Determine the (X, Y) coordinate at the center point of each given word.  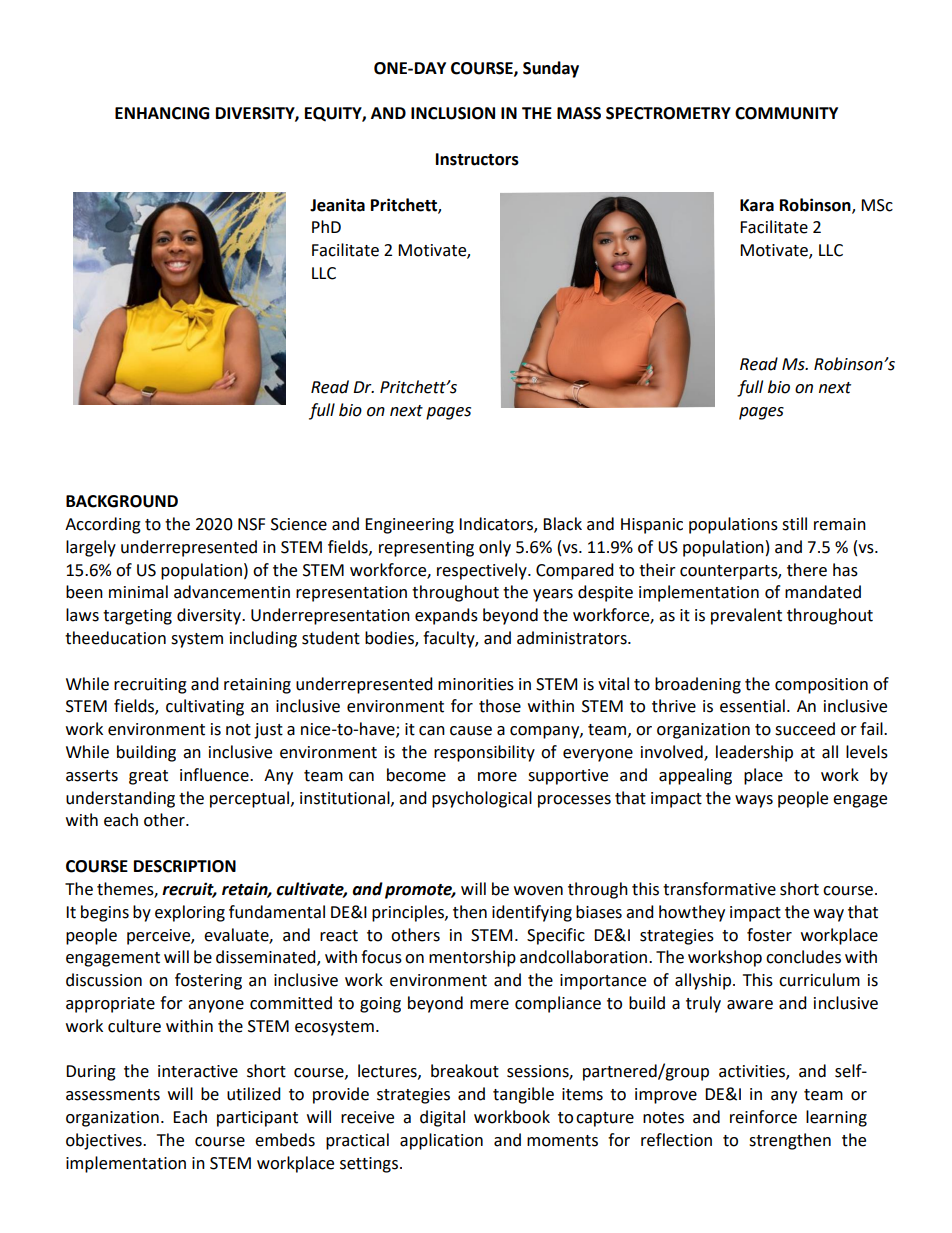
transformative (719, 889)
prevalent (746, 616)
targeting (137, 617)
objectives (105, 1141)
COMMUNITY (786, 113)
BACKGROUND (122, 501)
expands (446, 616)
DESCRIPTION (185, 866)
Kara (757, 205)
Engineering (409, 526)
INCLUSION (453, 113)
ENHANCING (162, 113)
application (441, 1141)
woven (538, 891)
